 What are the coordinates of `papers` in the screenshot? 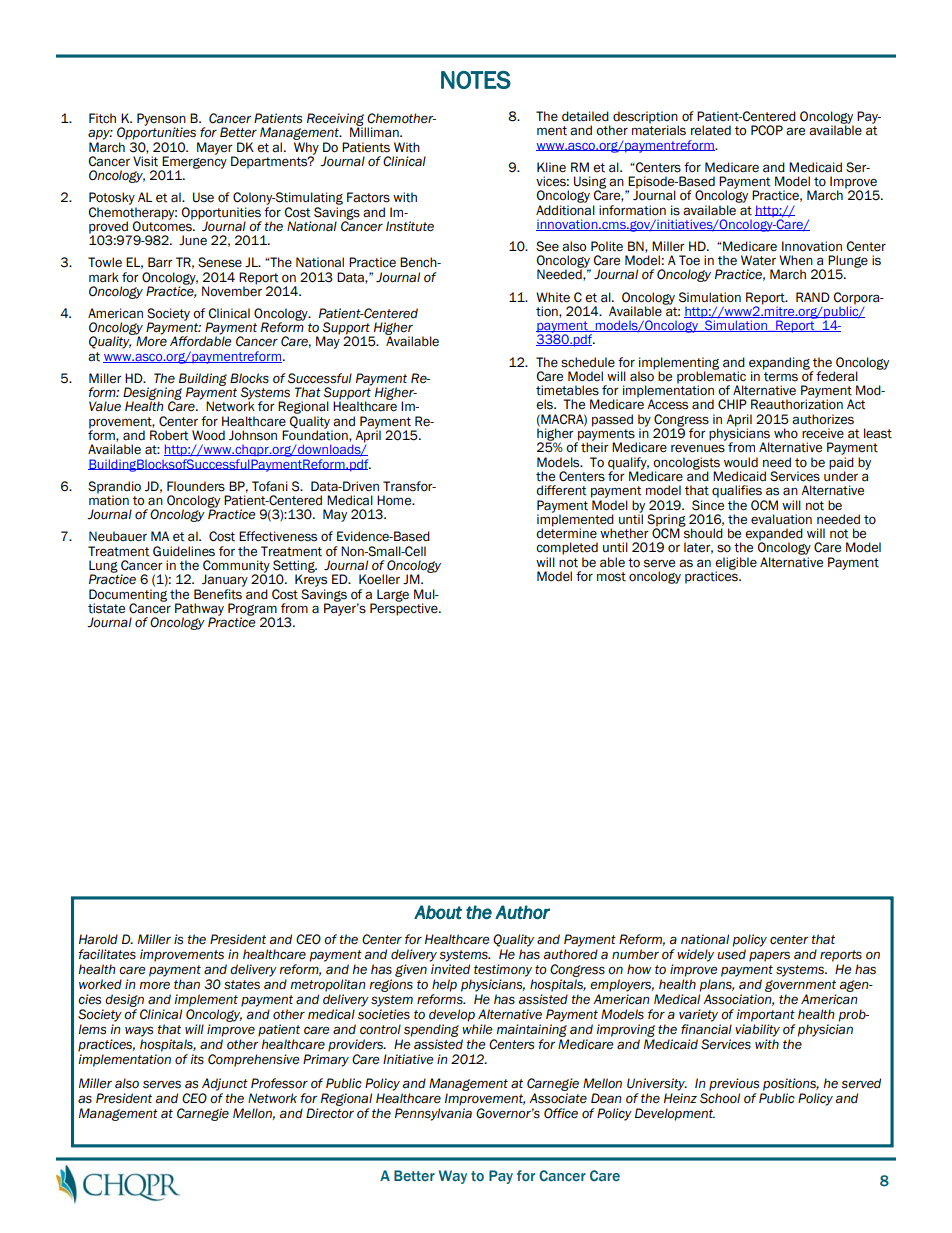 It's located at (769, 956).
